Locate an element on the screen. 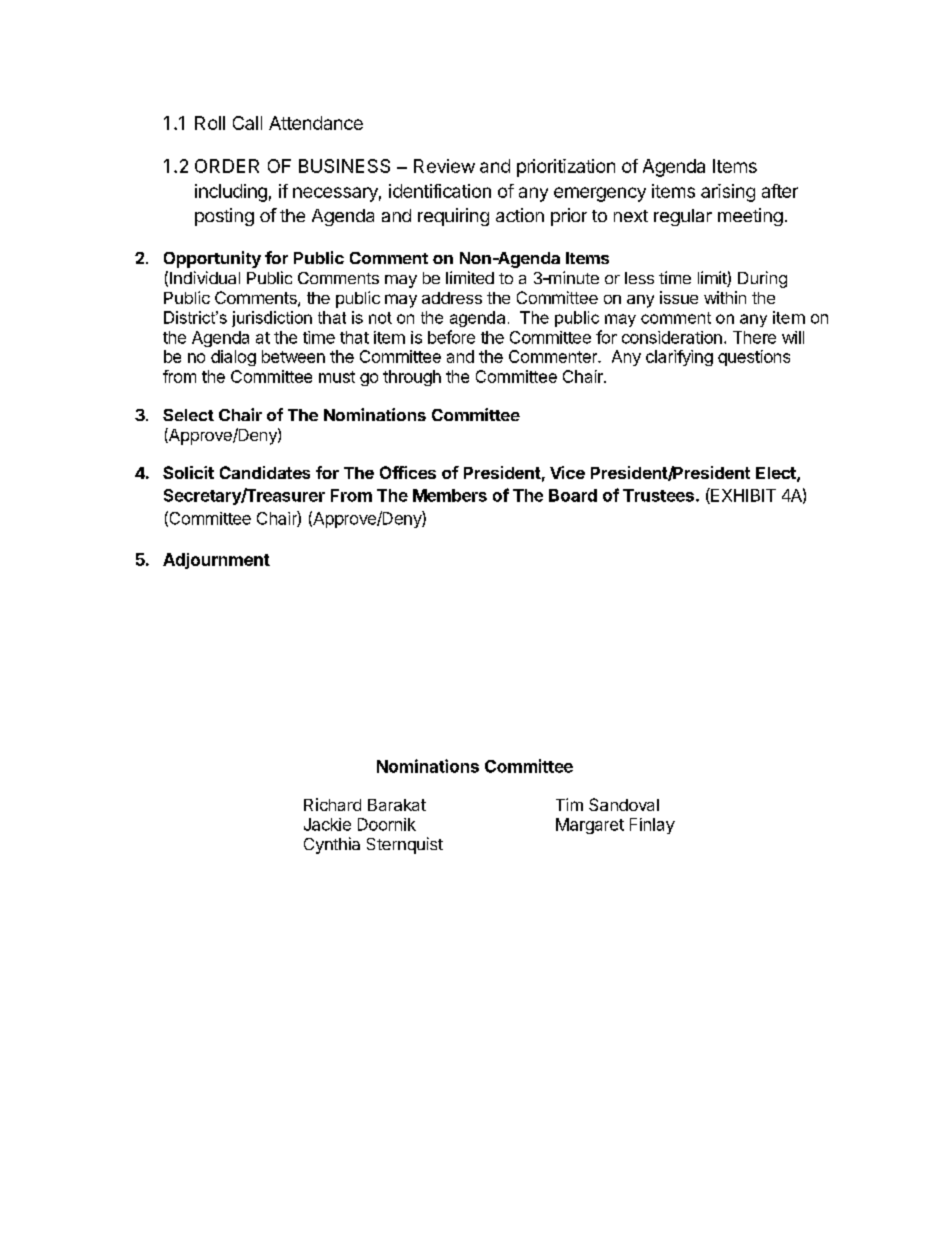 Image resolution: width=952 pixels, height=1233 pixels. Sandoval is located at coordinates (624, 804).
